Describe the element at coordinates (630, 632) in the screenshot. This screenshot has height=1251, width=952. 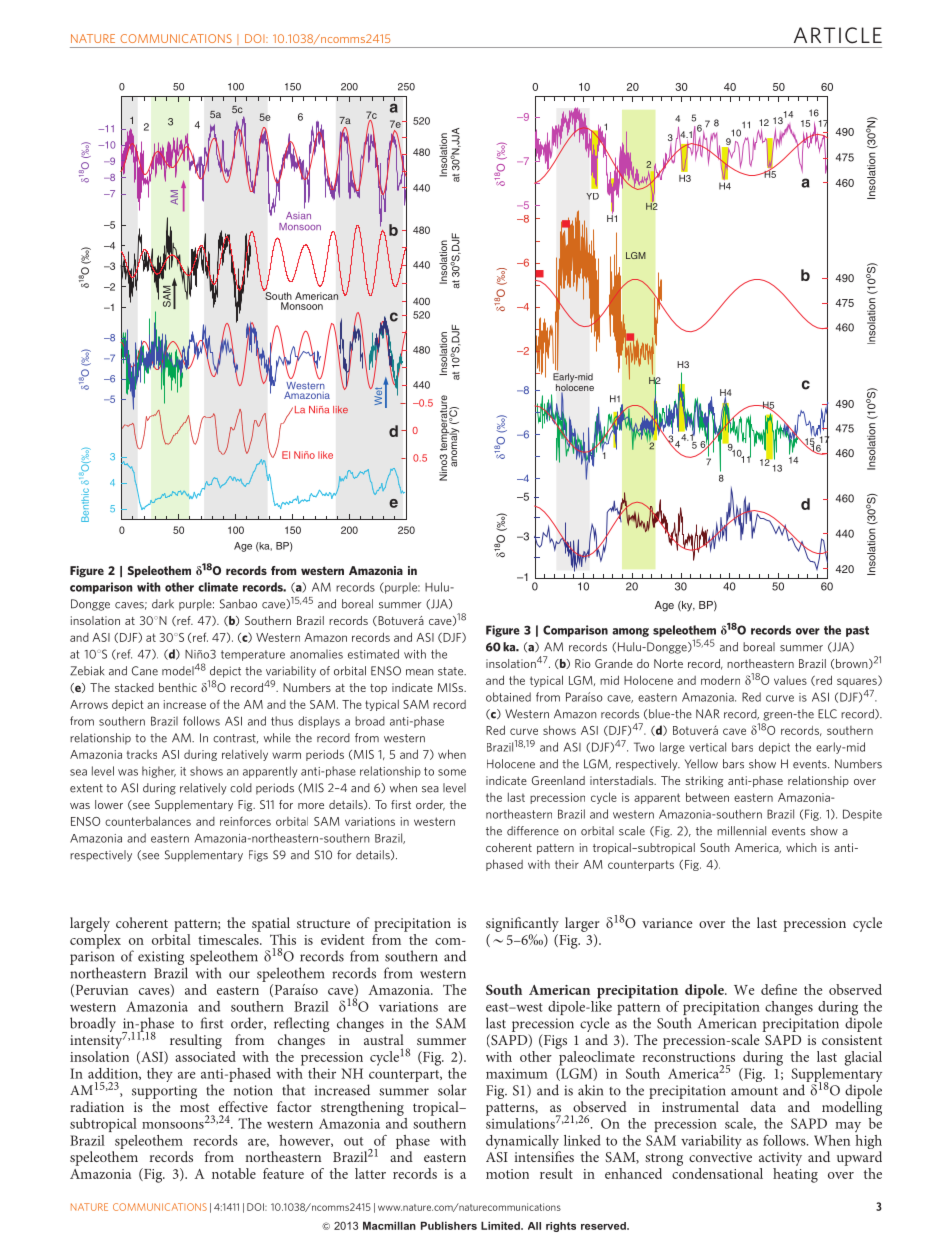
I see `among` at that location.
